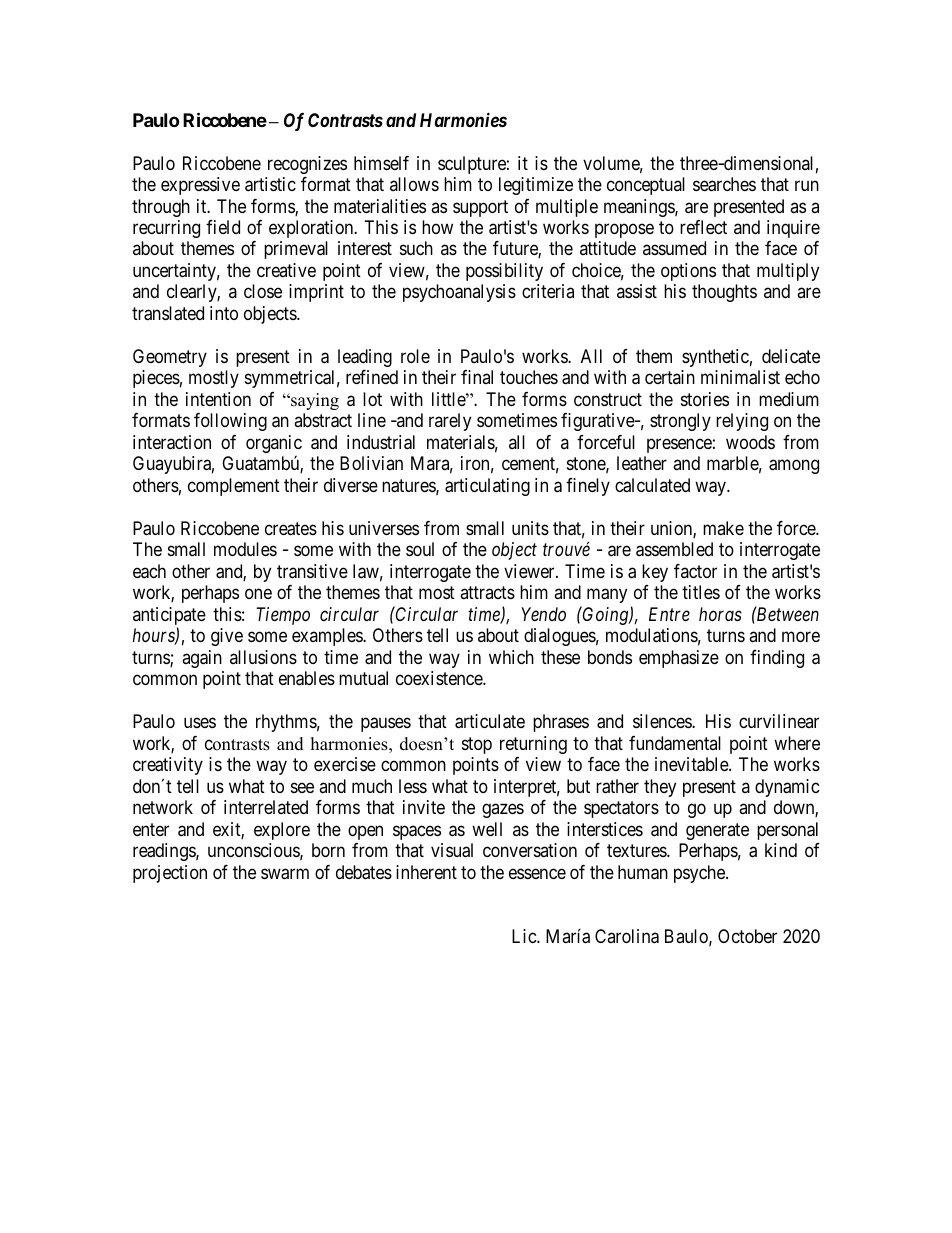  Describe the element at coordinates (480, 208) in the screenshot. I see `support` at that location.
